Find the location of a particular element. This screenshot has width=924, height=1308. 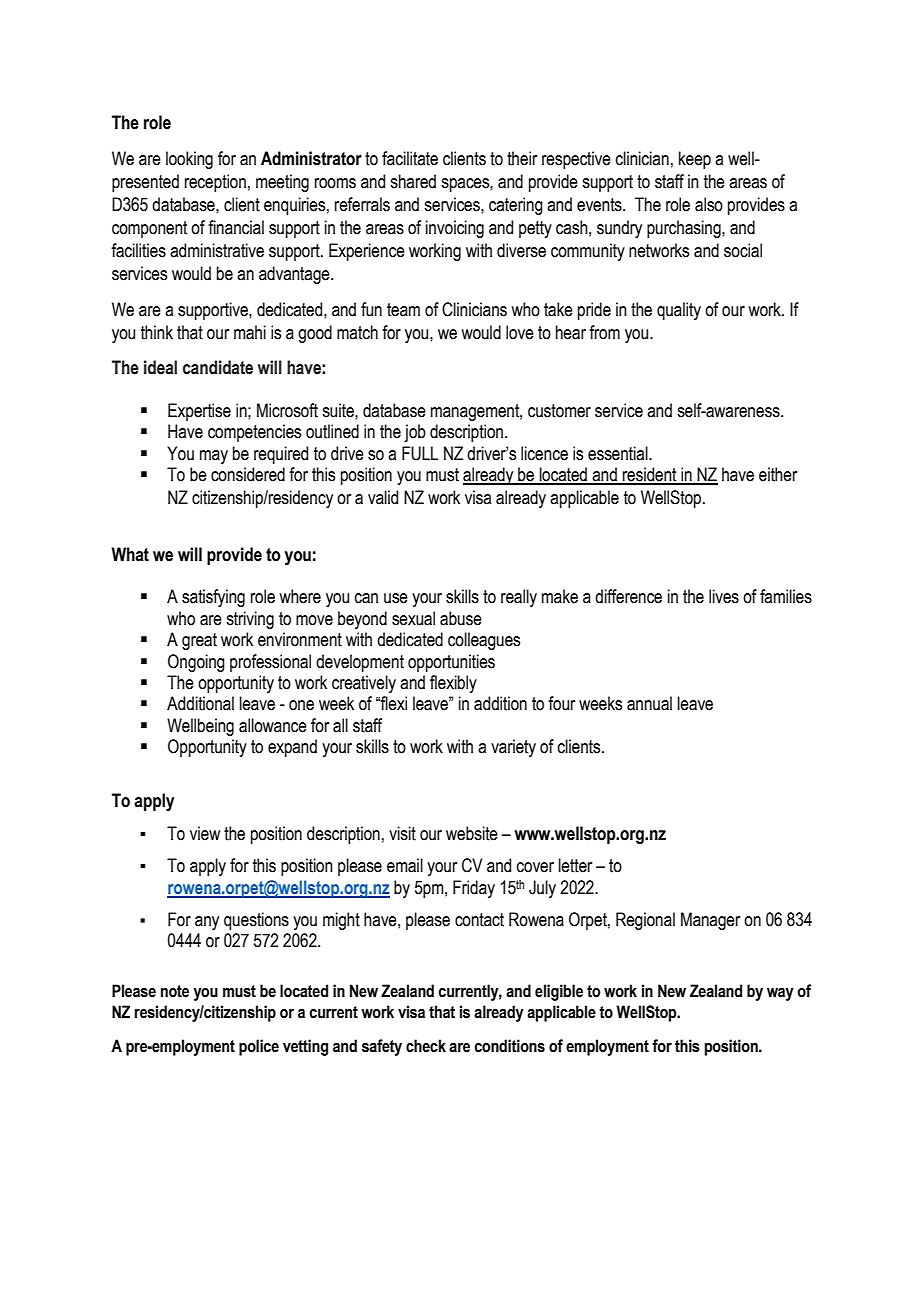

note is located at coordinates (175, 991).
